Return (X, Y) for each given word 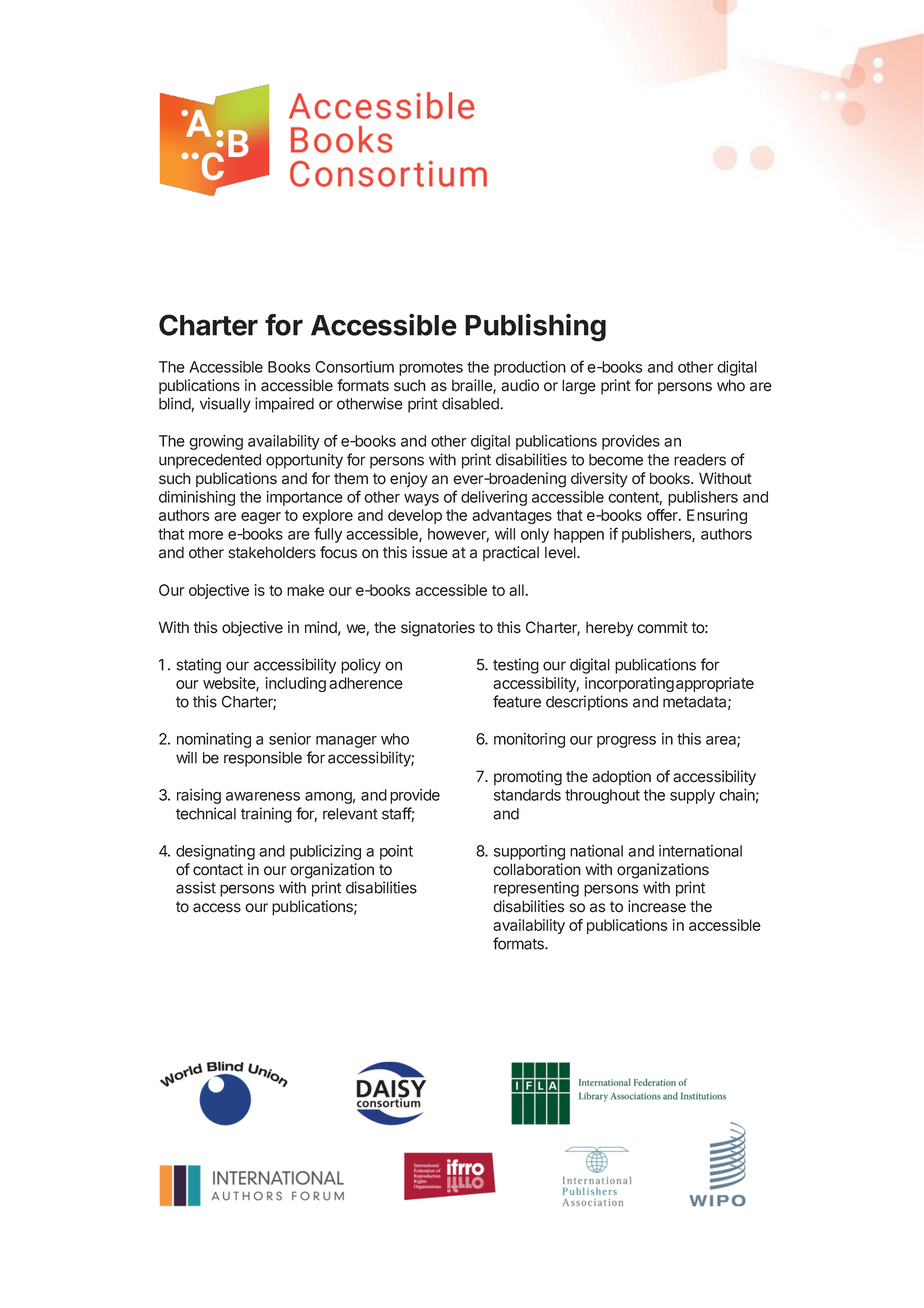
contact (218, 870)
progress (626, 742)
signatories (438, 629)
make (305, 590)
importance (305, 498)
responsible (263, 759)
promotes (431, 369)
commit (662, 627)
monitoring (529, 740)
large (579, 387)
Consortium (354, 367)
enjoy (409, 480)
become (616, 460)
